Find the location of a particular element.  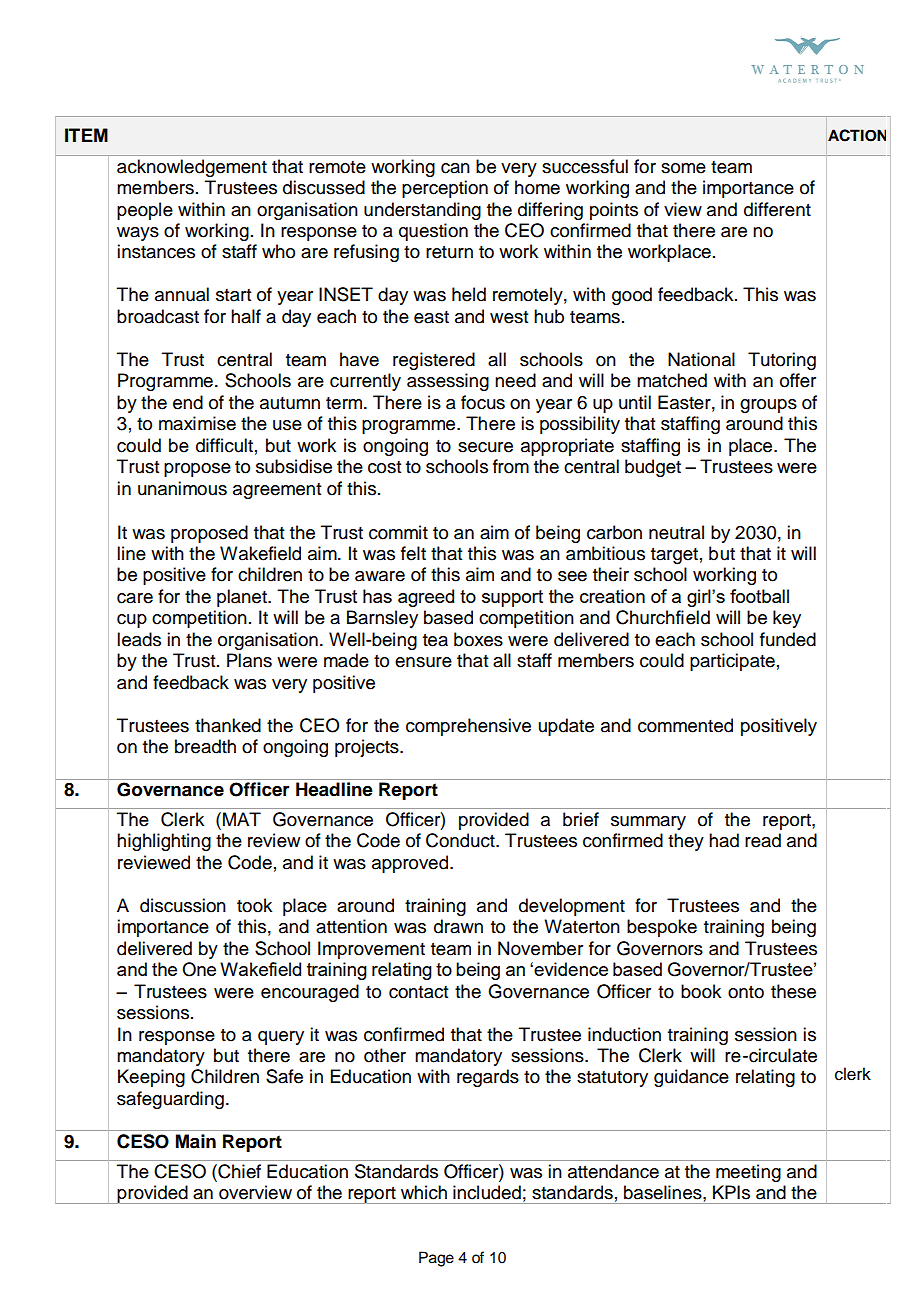

Page is located at coordinates (436, 1259).
